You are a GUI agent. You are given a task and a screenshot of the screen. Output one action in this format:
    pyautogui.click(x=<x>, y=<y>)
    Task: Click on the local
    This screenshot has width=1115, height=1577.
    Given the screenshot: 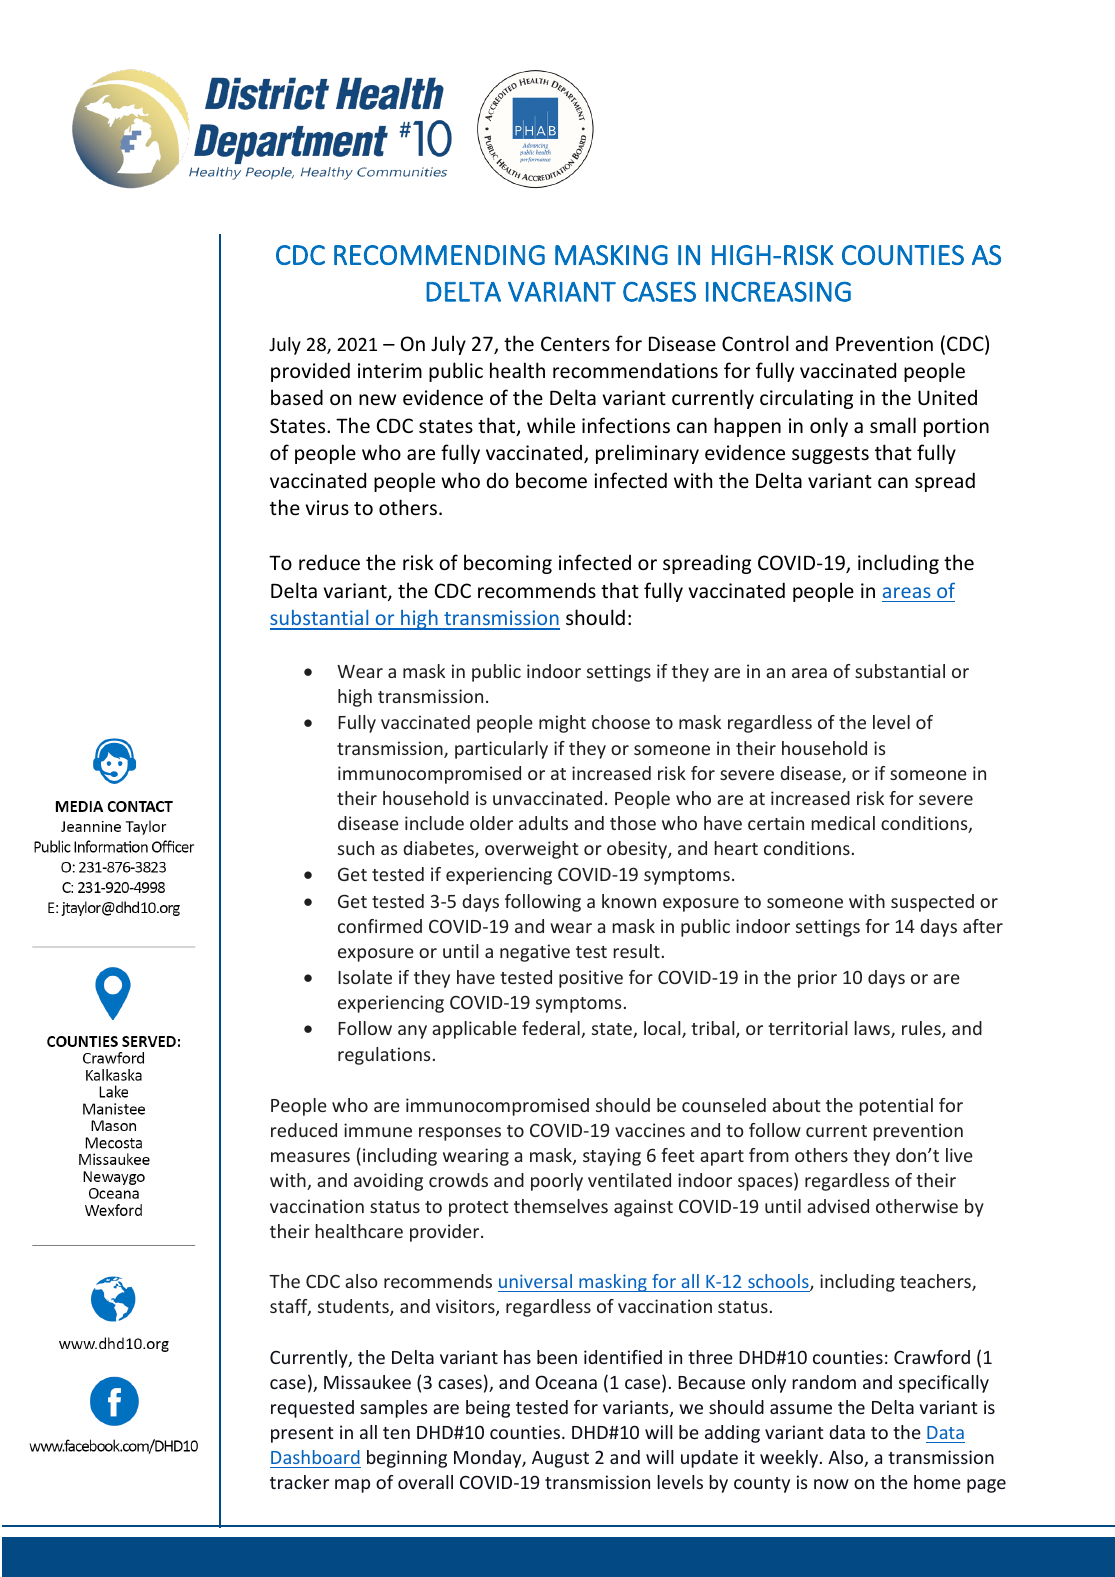 What is the action you would take?
    pyautogui.click(x=663, y=1029)
